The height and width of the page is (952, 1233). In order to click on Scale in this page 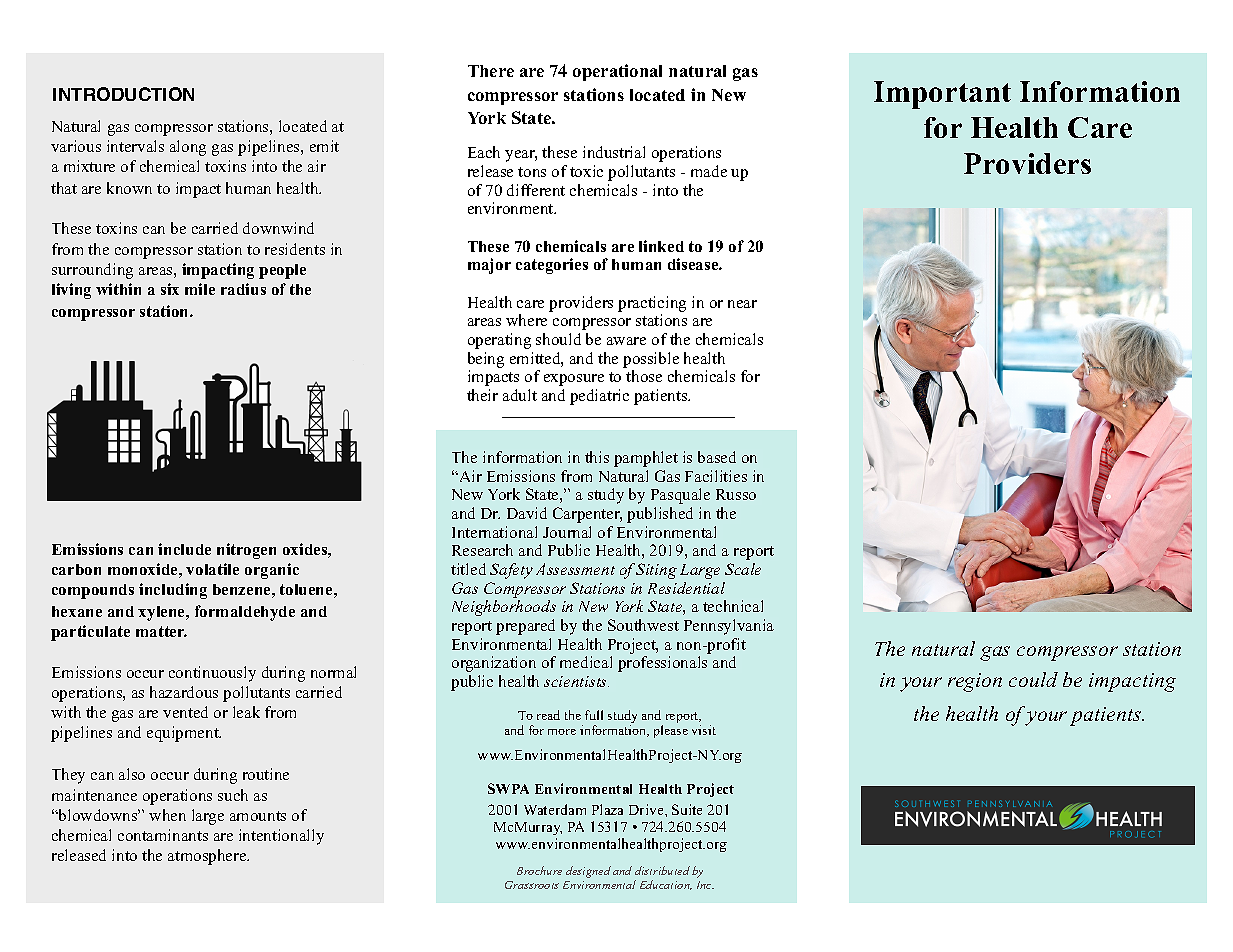, I will do `click(743, 569)`.
